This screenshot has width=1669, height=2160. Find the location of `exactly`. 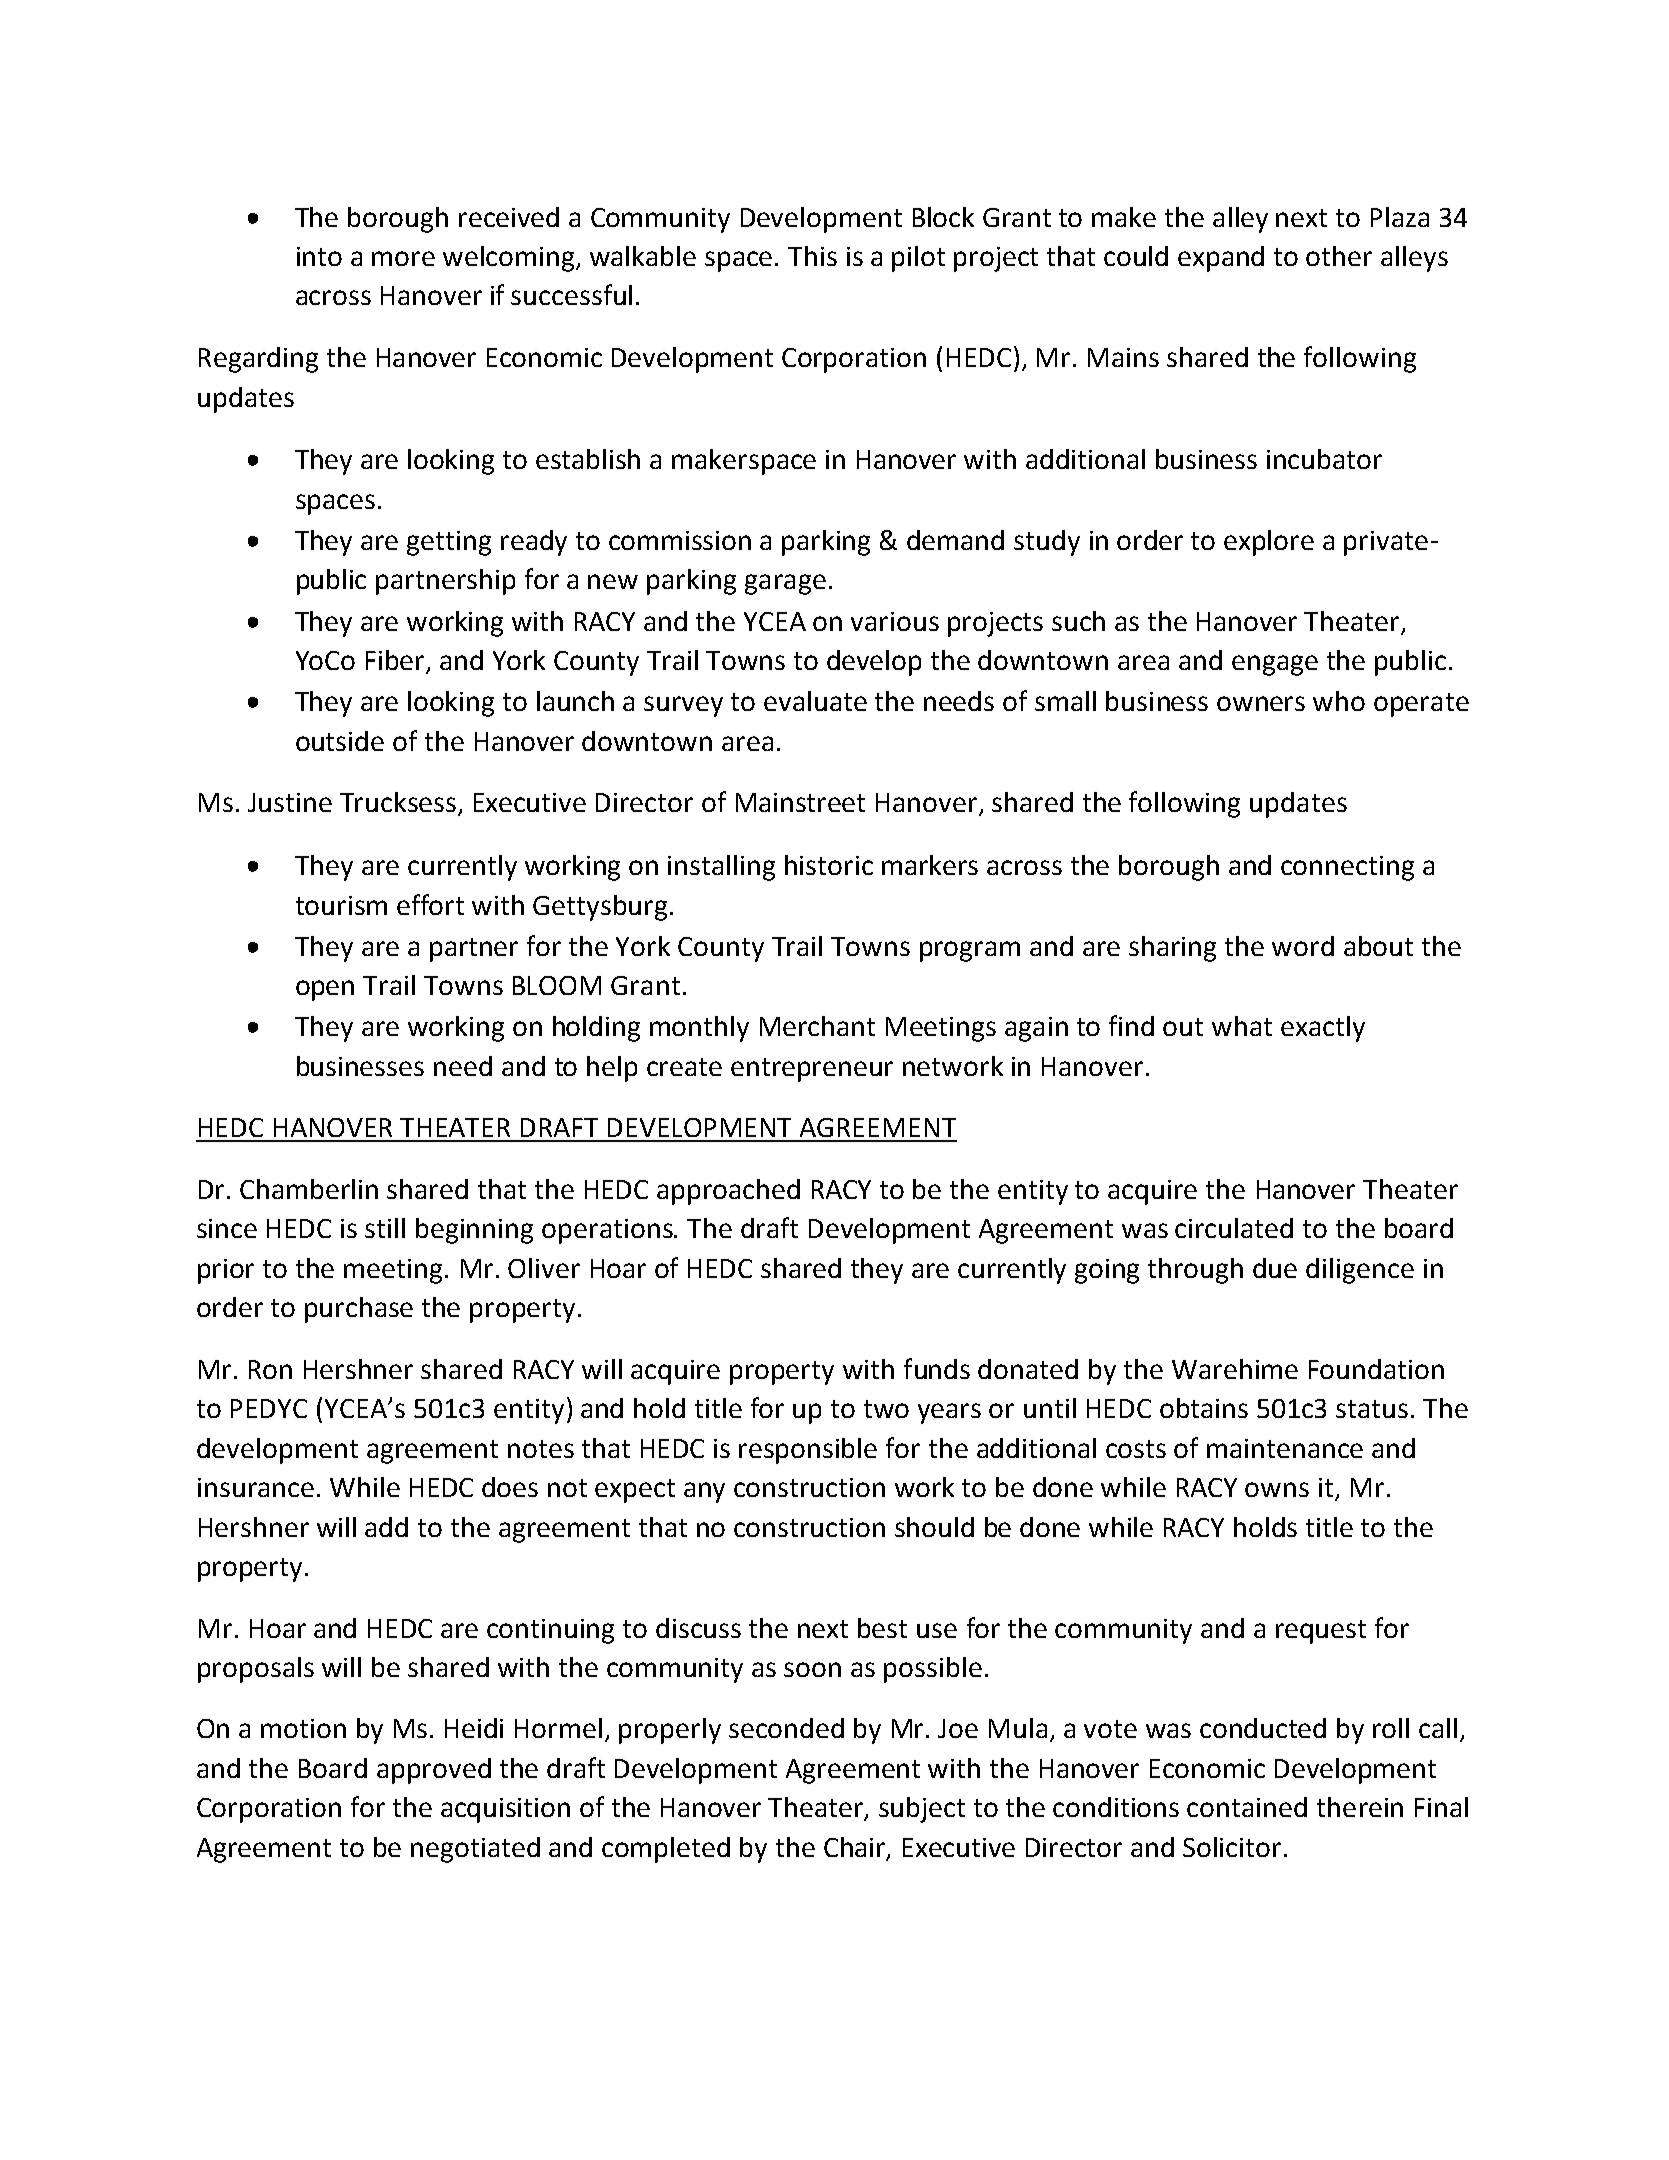

exactly is located at coordinates (1323, 1029).
